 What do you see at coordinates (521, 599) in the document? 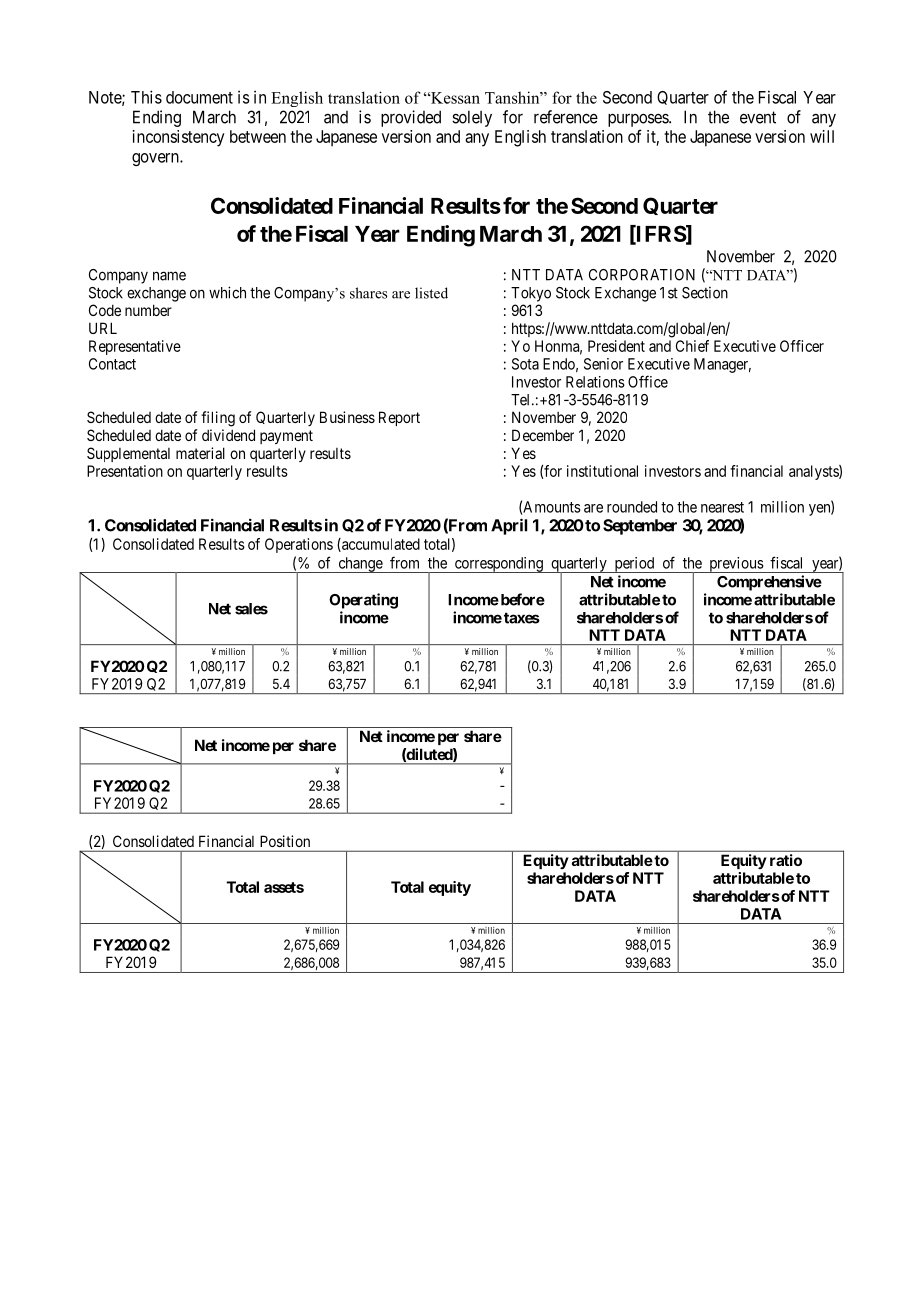
I see `before` at bounding box center [521, 599].
